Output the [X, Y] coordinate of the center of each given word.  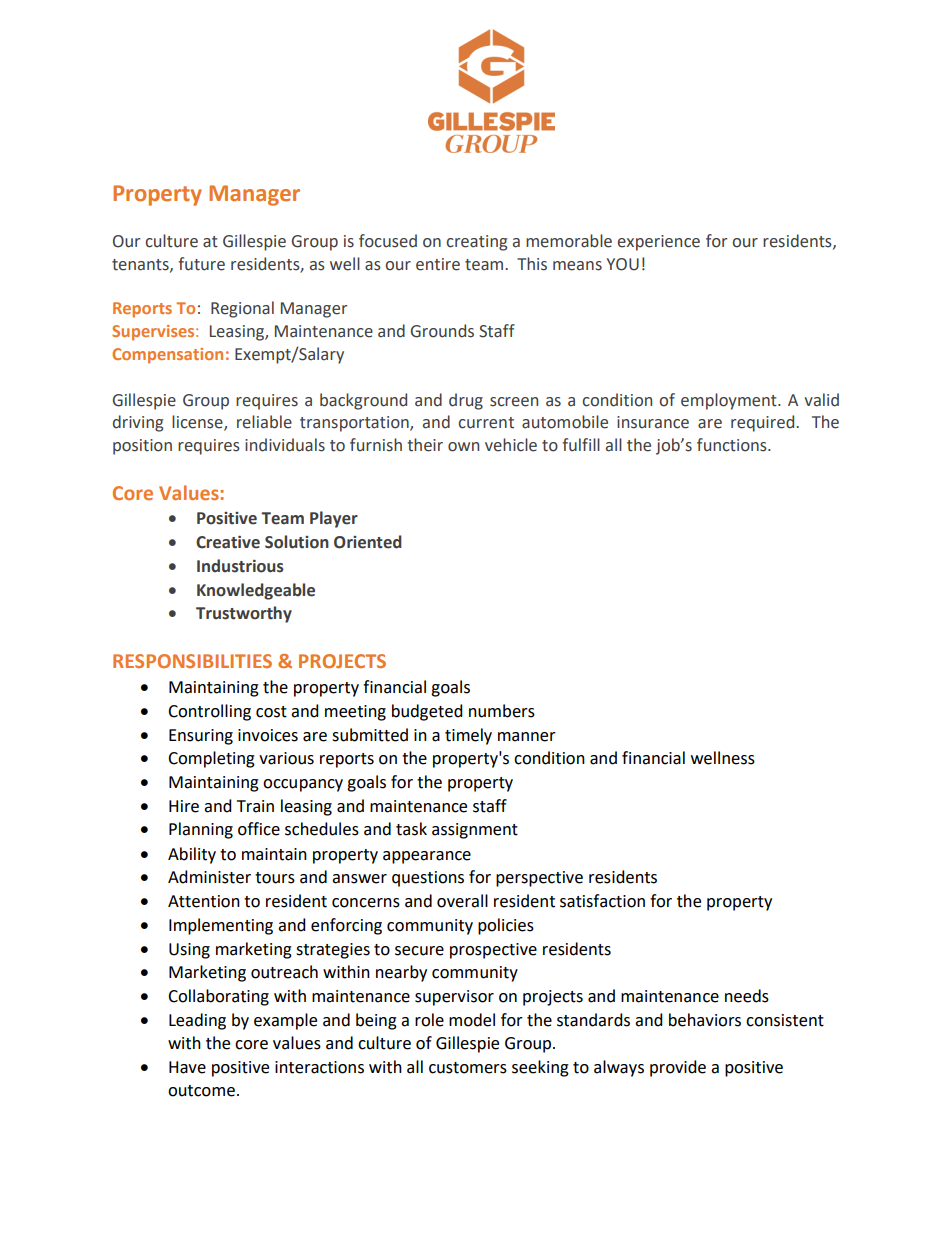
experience [659, 243]
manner [527, 737]
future [201, 264]
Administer [209, 877]
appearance [427, 857]
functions [733, 445]
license [198, 423]
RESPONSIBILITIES [192, 661]
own [463, 447]
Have [187, 1067]
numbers [502, 711]
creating [476, 243]
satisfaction [602, 901]
